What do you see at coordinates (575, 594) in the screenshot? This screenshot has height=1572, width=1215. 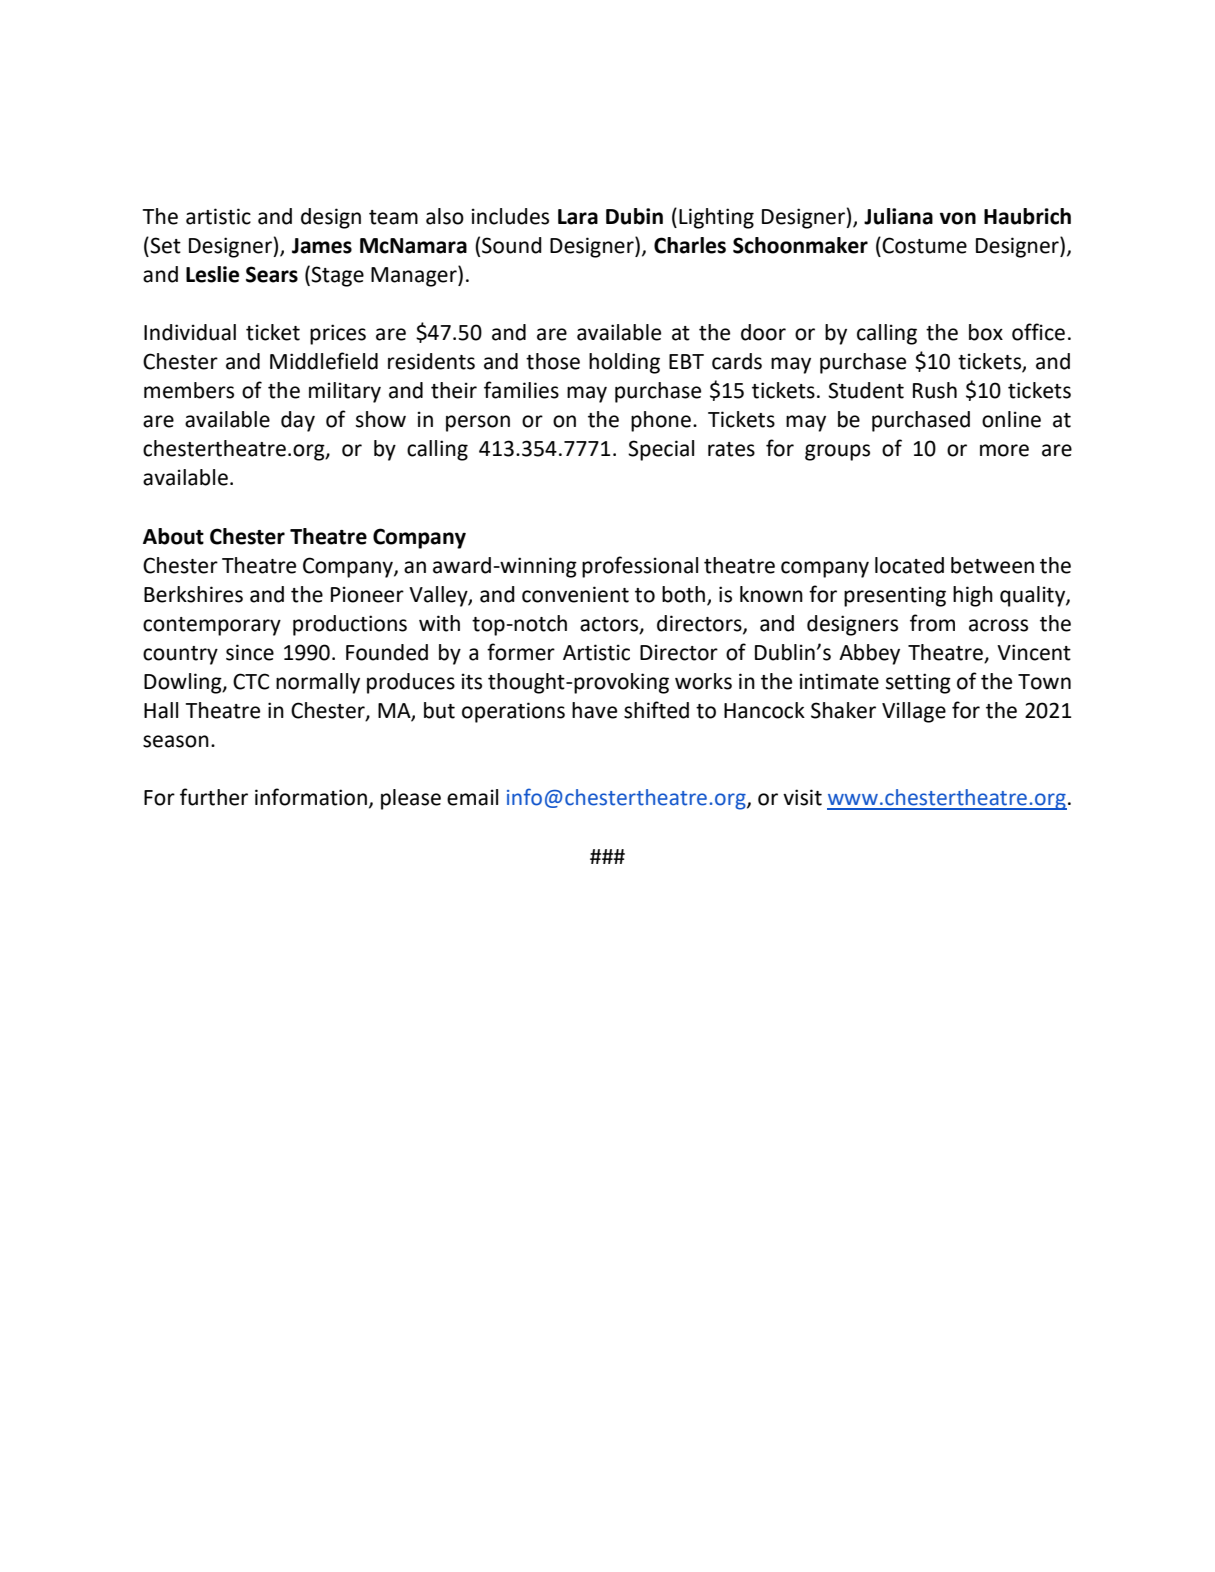 I see `convenient` at bounding box center [575, 594].
